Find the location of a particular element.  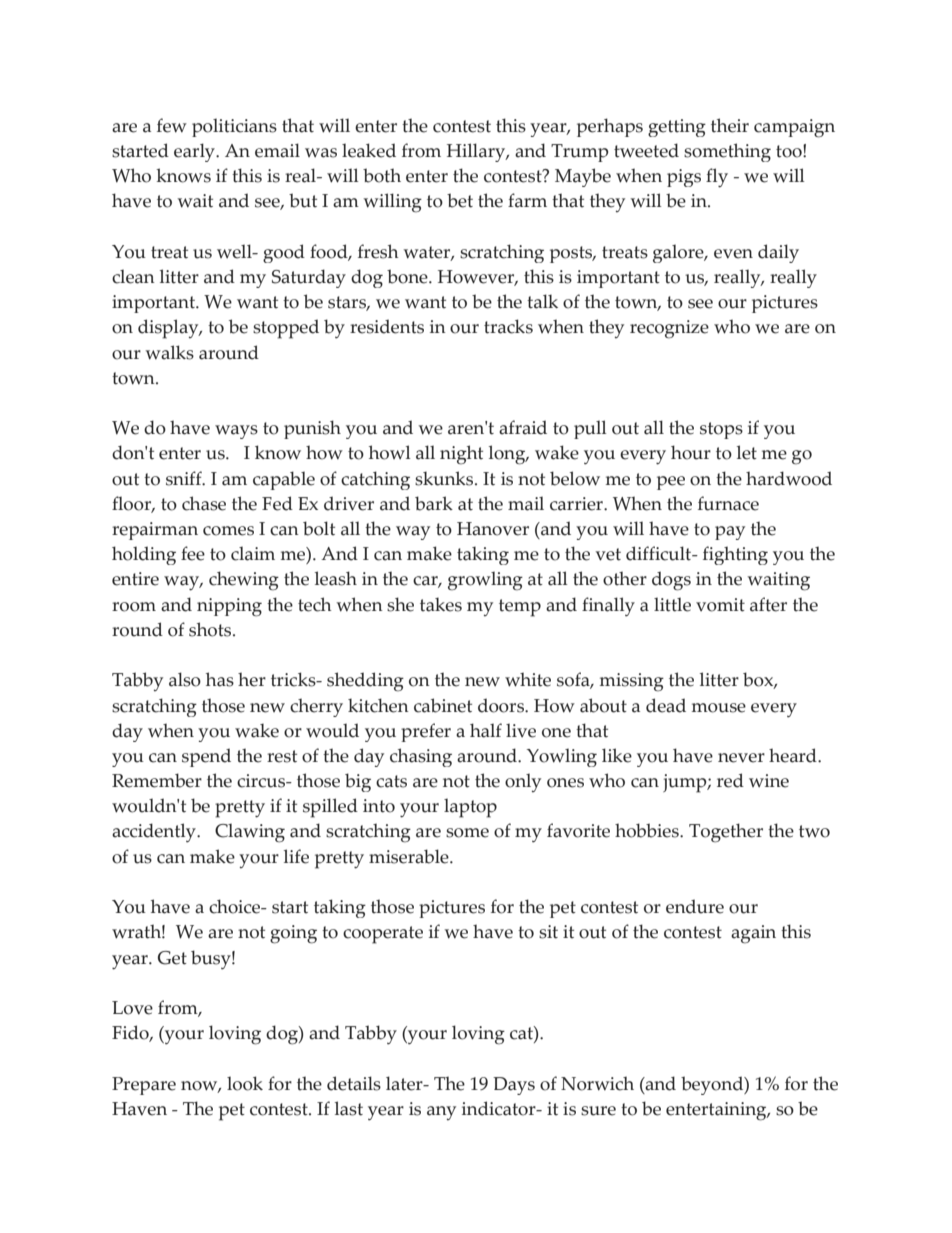

takes is located at coordinates (441, 604).
